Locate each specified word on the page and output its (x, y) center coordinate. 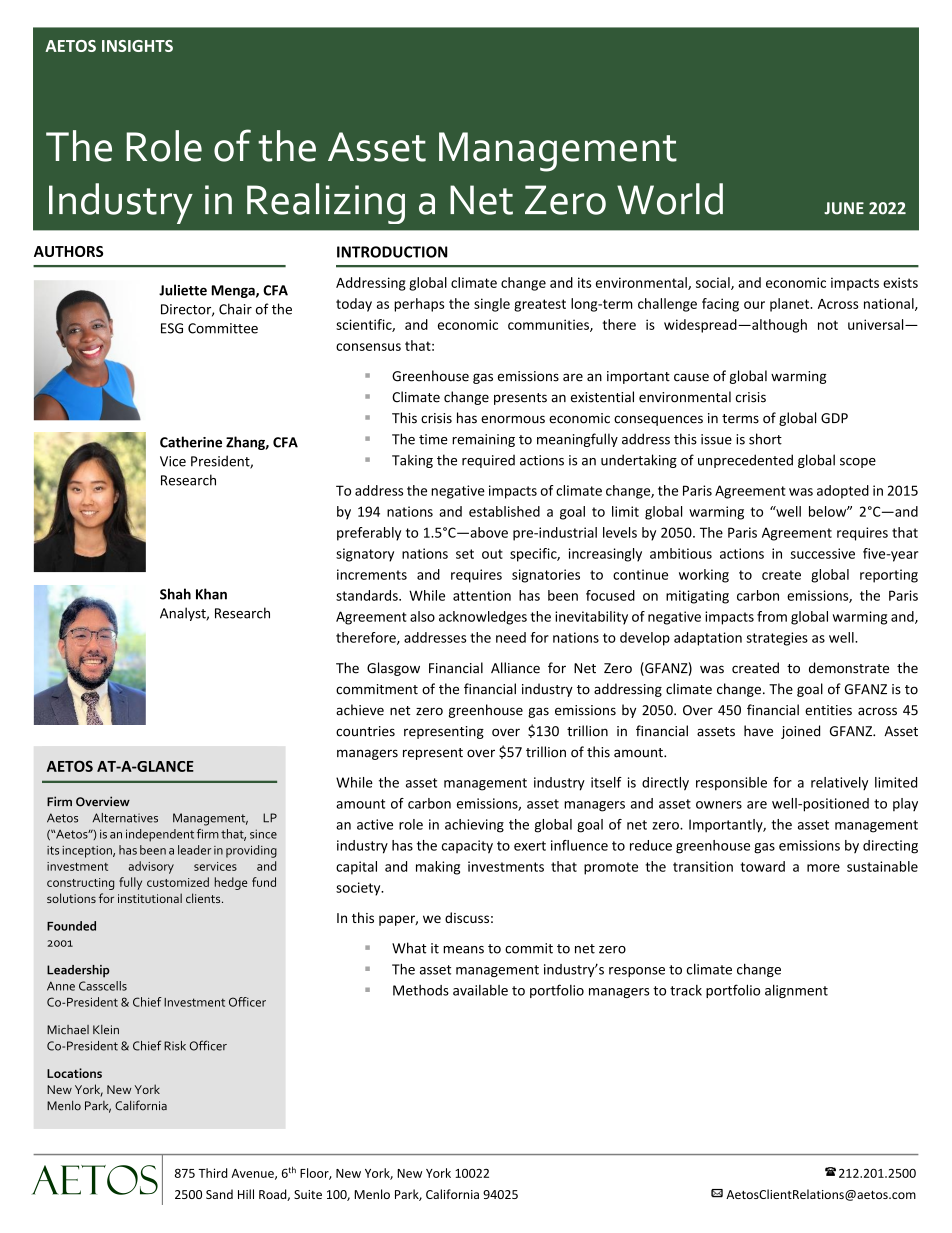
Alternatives (125, 818)
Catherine (191, 442)
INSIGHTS (137, 46)
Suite (308, 1194)
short (765, 439)
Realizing (326, 203)
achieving (474, 826)
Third (213, 1173)
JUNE (844, 208)
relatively (839, 784)
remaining (483, 440)
